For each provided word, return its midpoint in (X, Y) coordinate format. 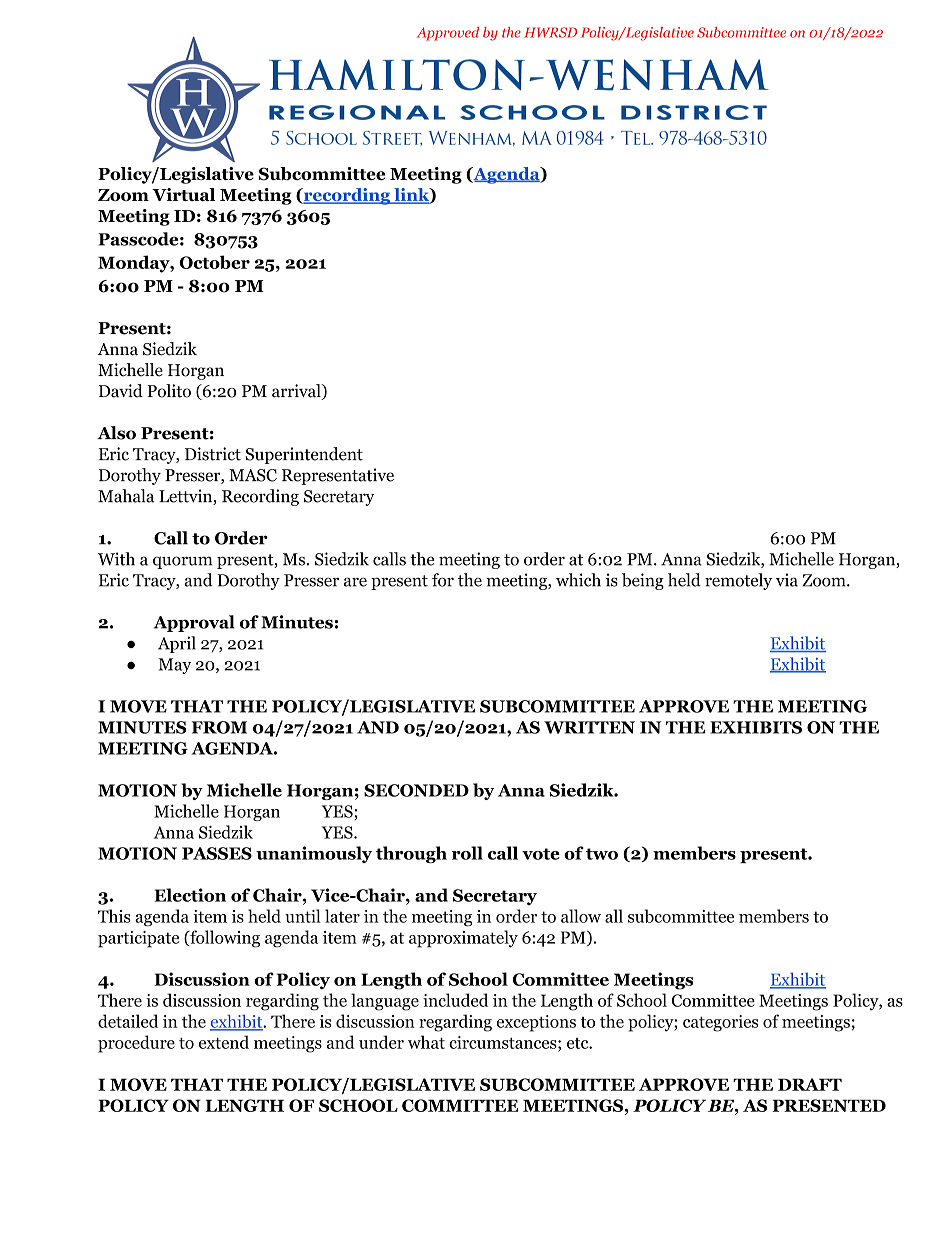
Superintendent (304, 455)
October (215, 262)
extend (224, 1042)
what (426, 1042)
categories (720, 1023)
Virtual (183, 194)
